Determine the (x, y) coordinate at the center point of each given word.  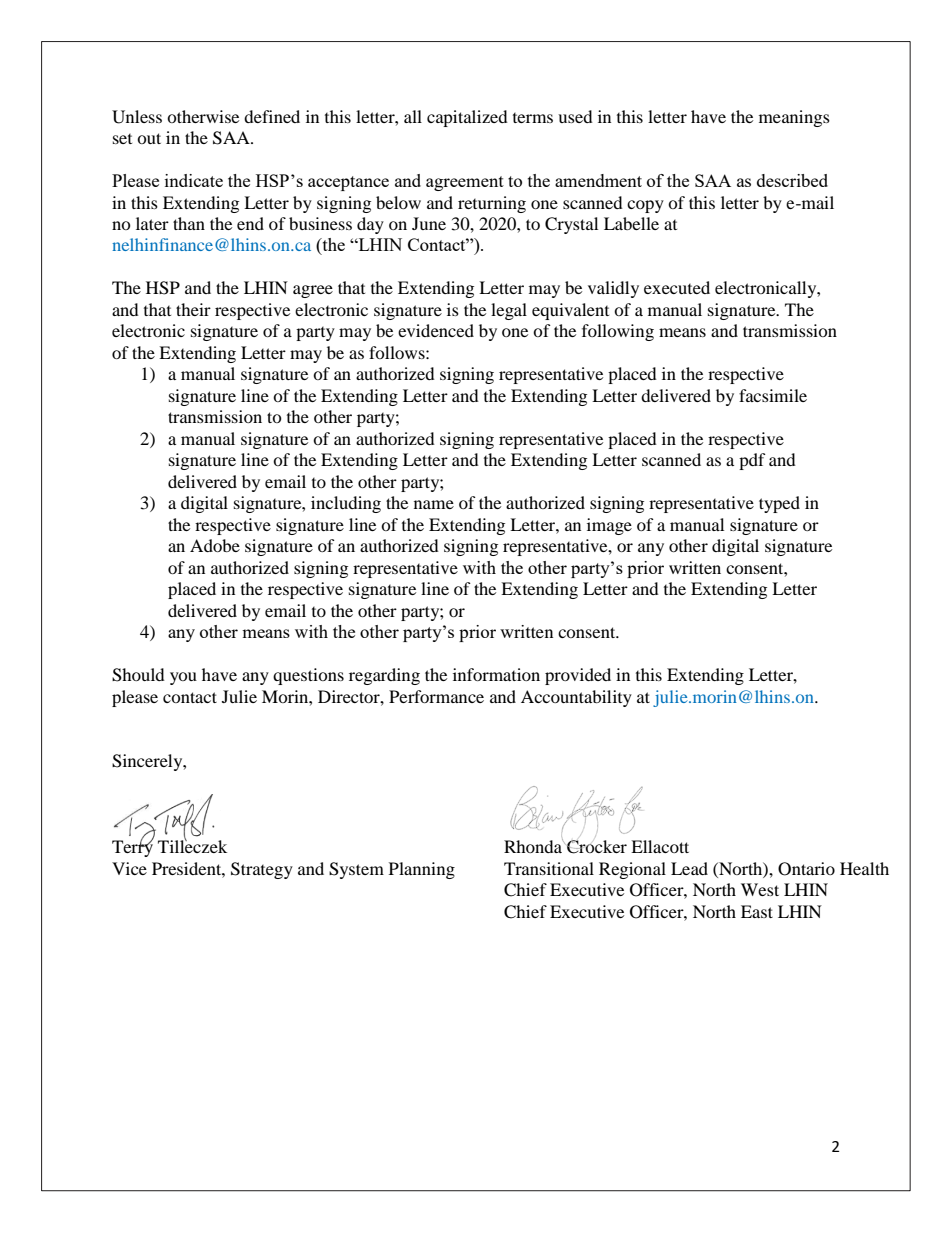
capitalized (467, 118)
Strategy (262, 870)
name (434, 504)
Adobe (215, 545)
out (149, 138)
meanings (794, 118)
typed (779, 504)
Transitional (549, 868)
